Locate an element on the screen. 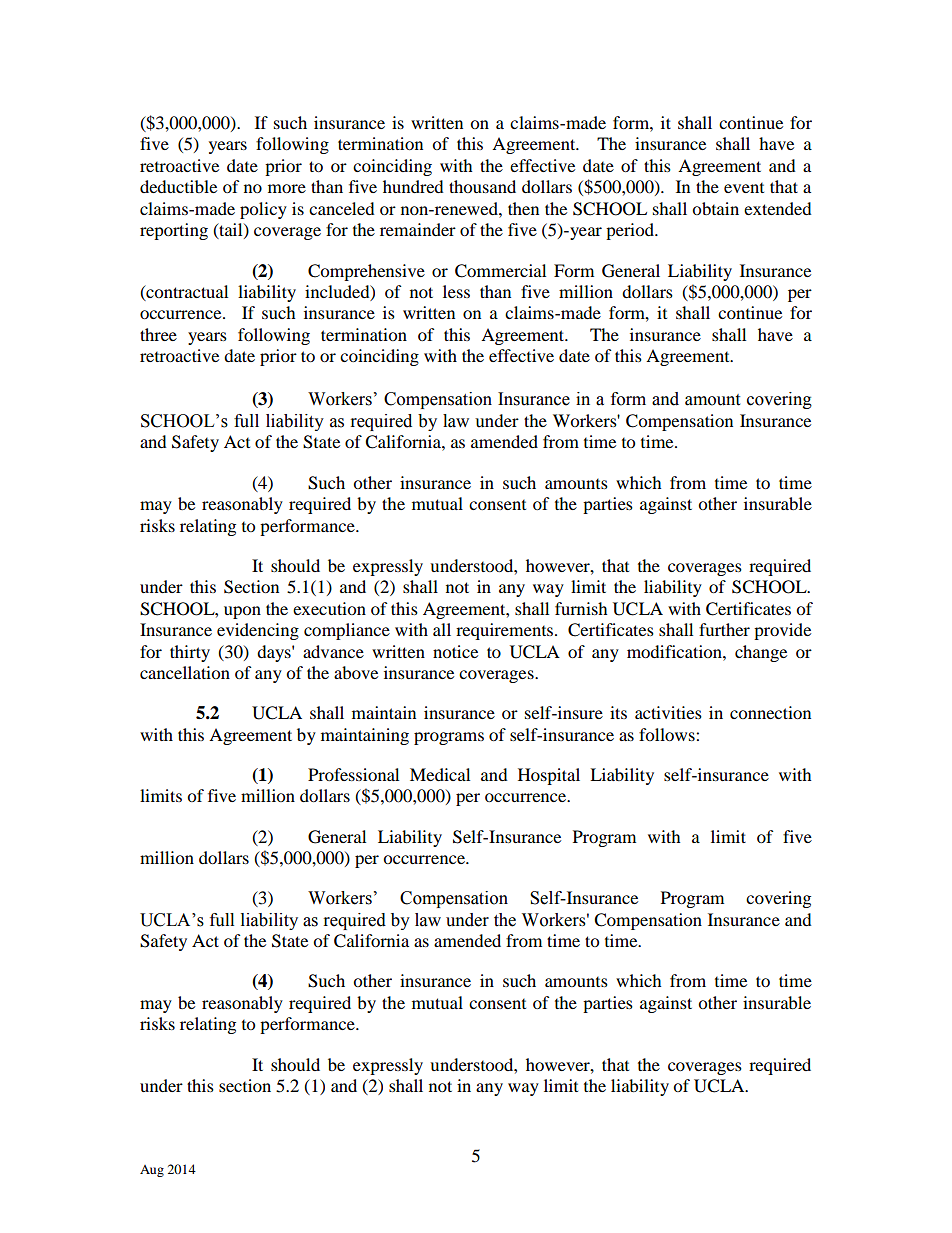 The width and height of the screenshot is (952, 1233). notice is located at coordinates (455, 651).
